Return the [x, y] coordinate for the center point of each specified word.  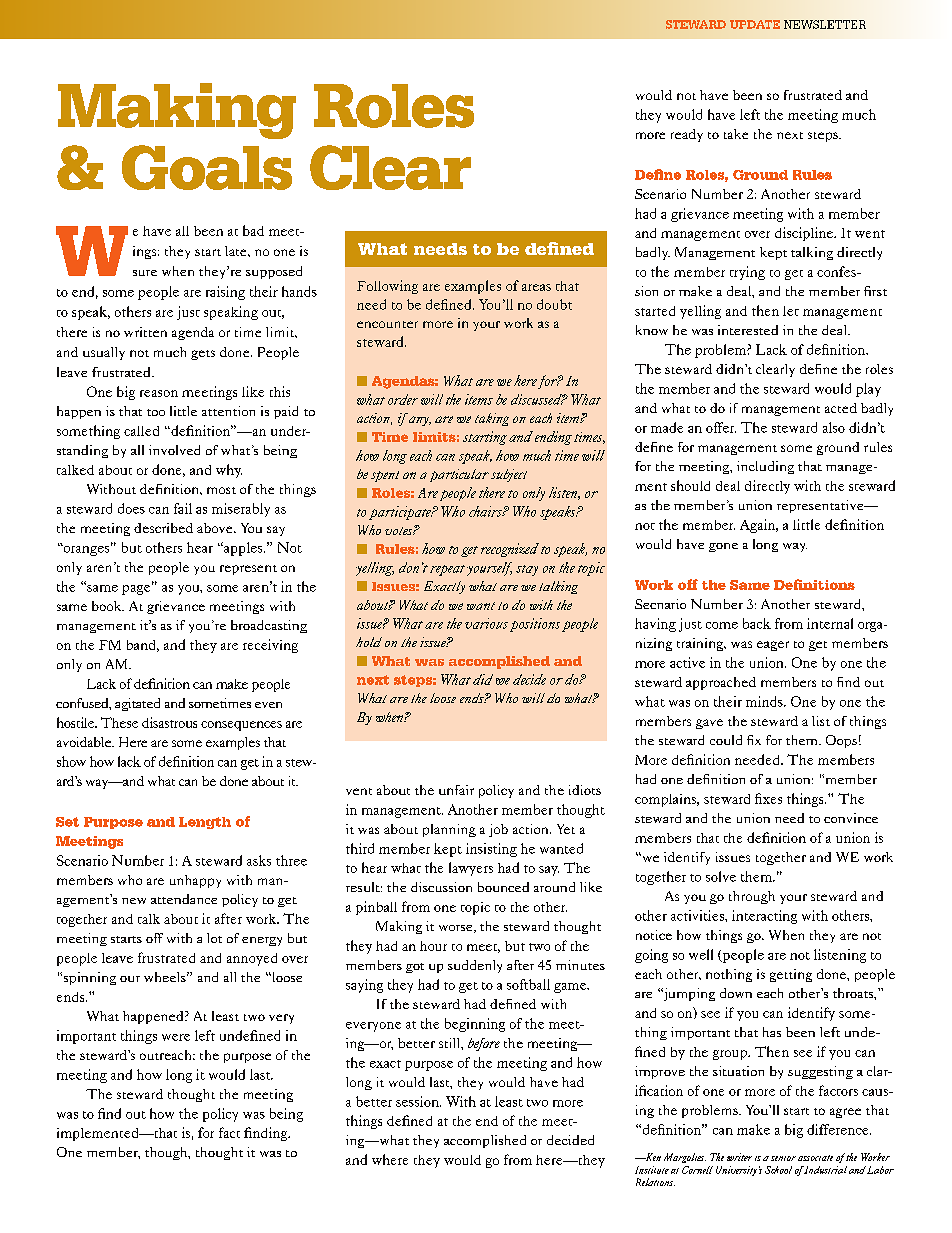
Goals [207, 167]
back [757, 623]
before [484, 1044]
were [176, 1037]
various [486, 623]
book [108, 606]
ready [687, 135]
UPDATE [755, 24]
